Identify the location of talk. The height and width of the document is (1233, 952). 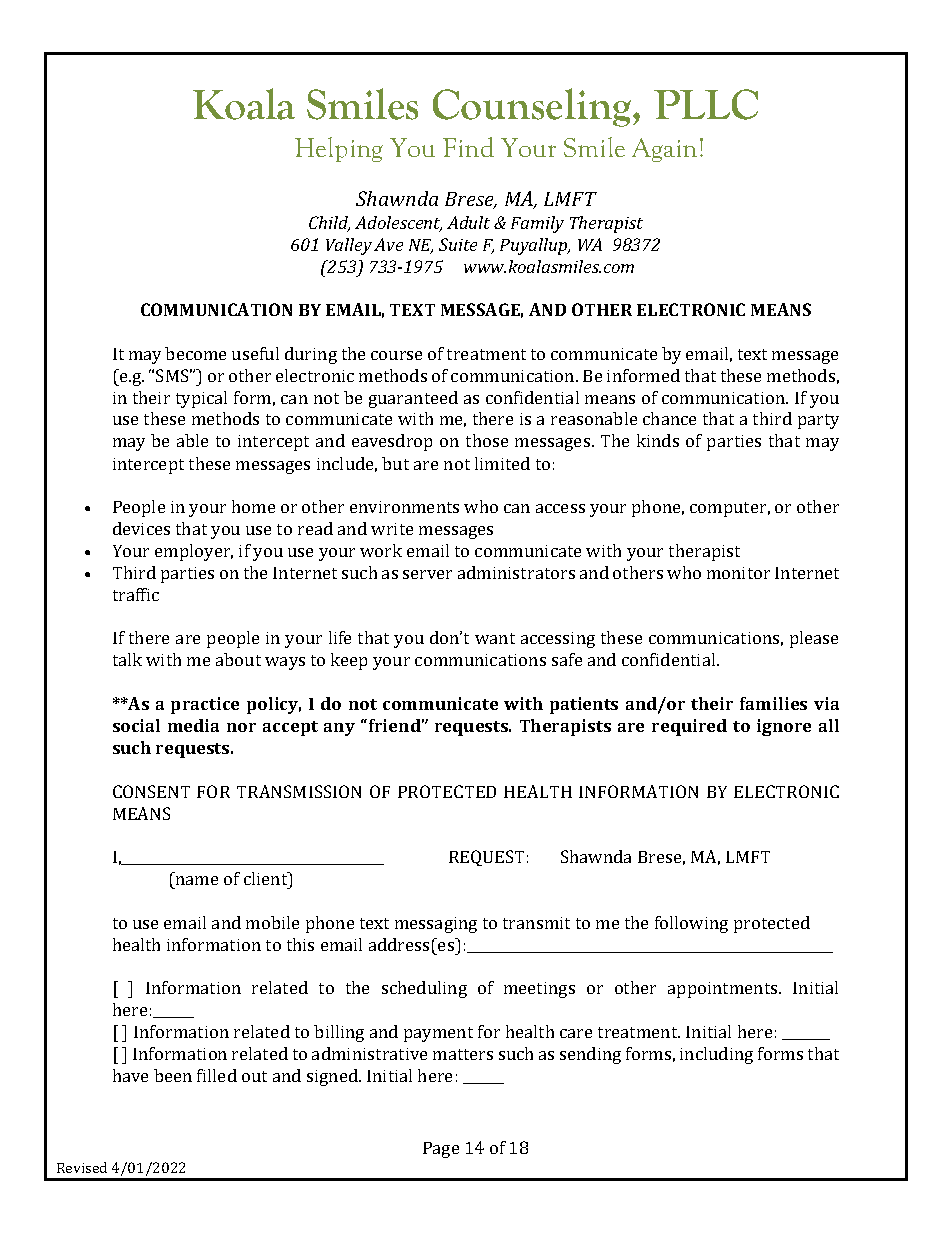
(127, 659).
